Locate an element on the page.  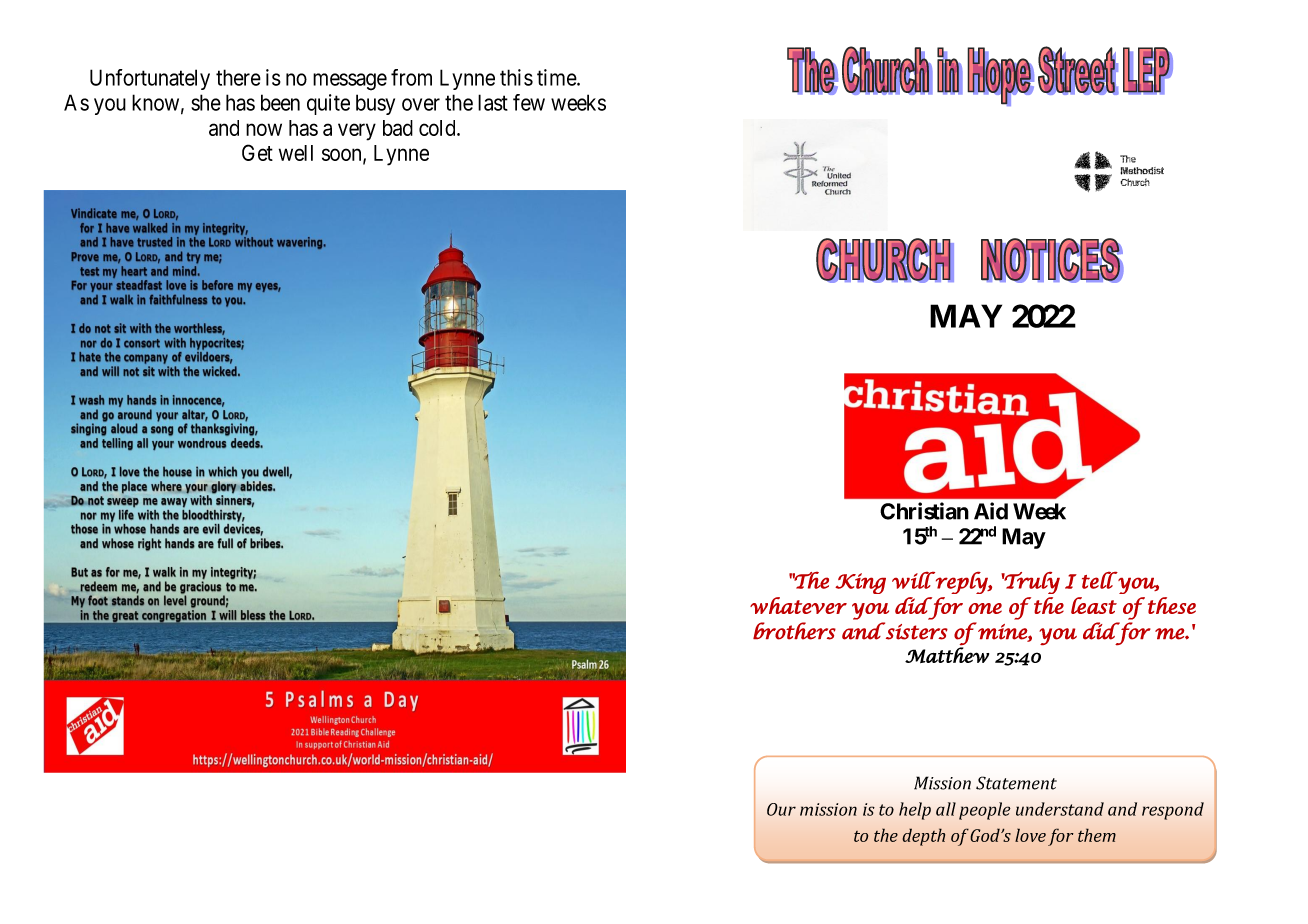
Our is located at coordinates (781, 809).
